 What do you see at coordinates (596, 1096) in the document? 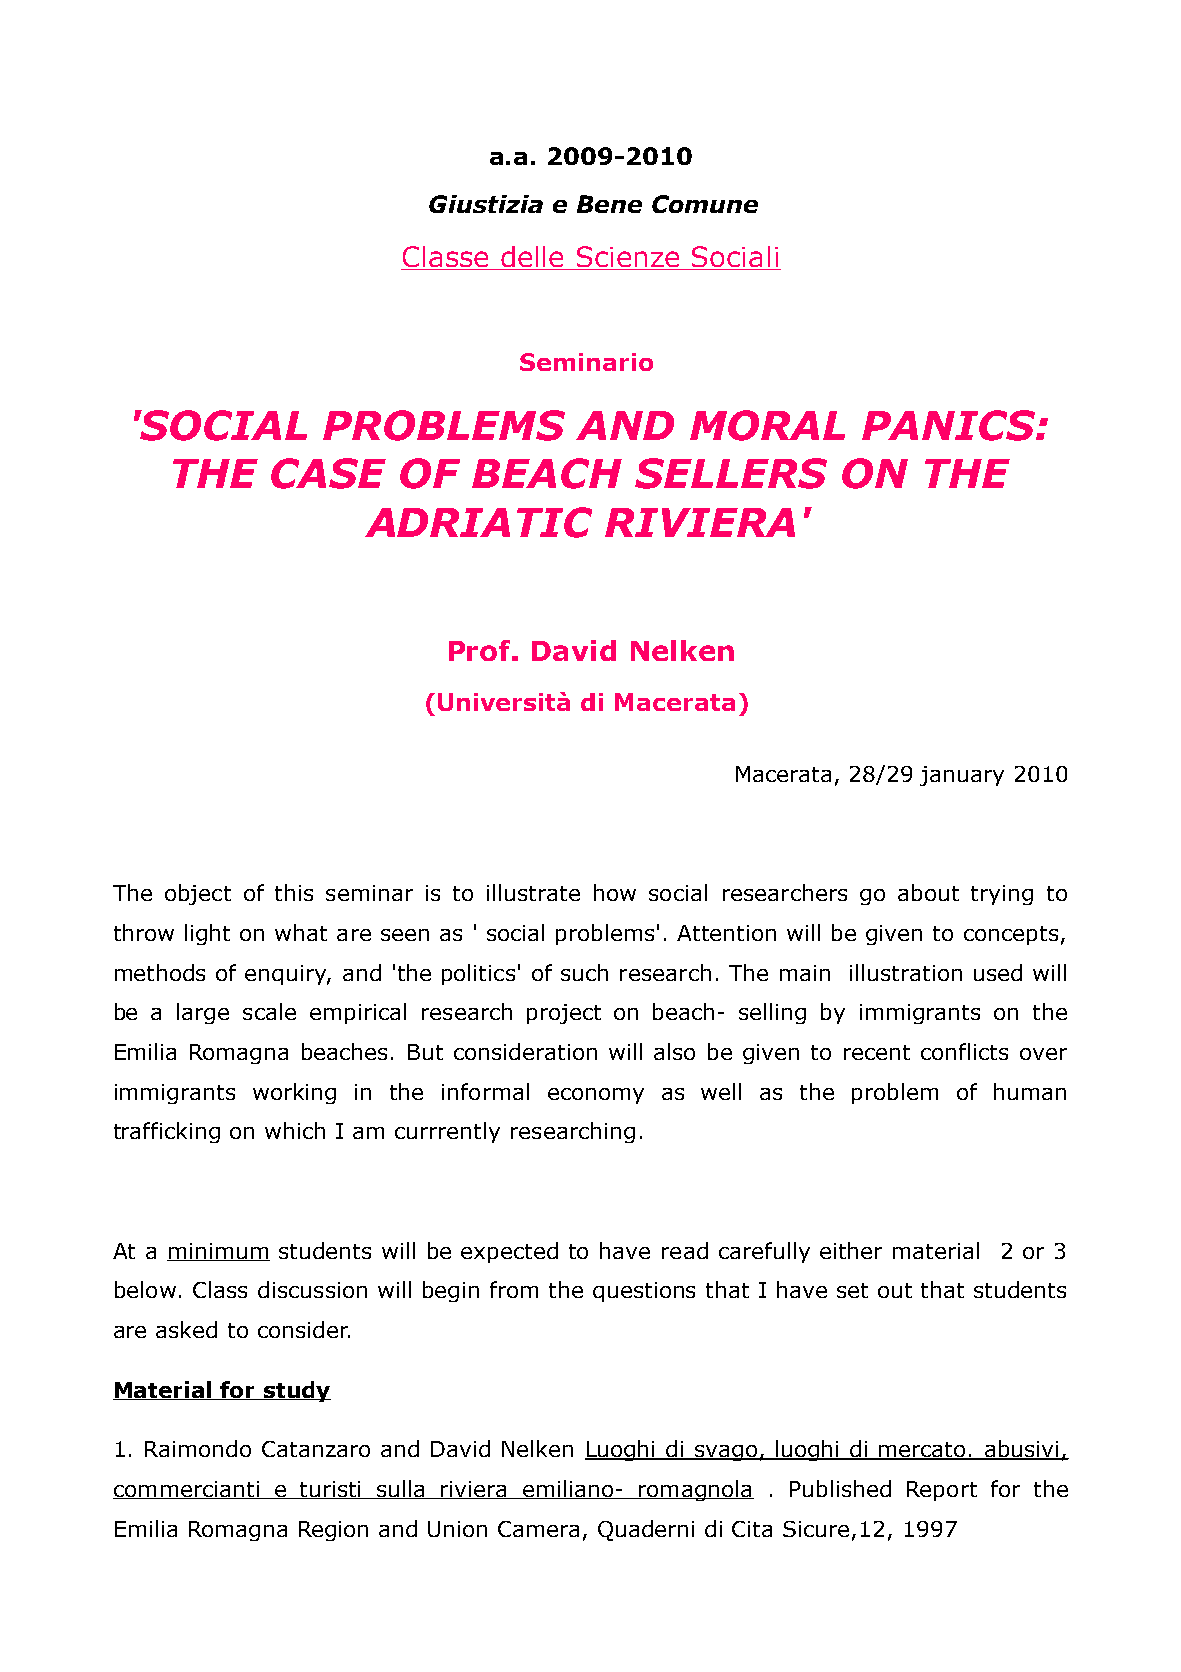
I see `economy` at bounding box center [596, 1096].
